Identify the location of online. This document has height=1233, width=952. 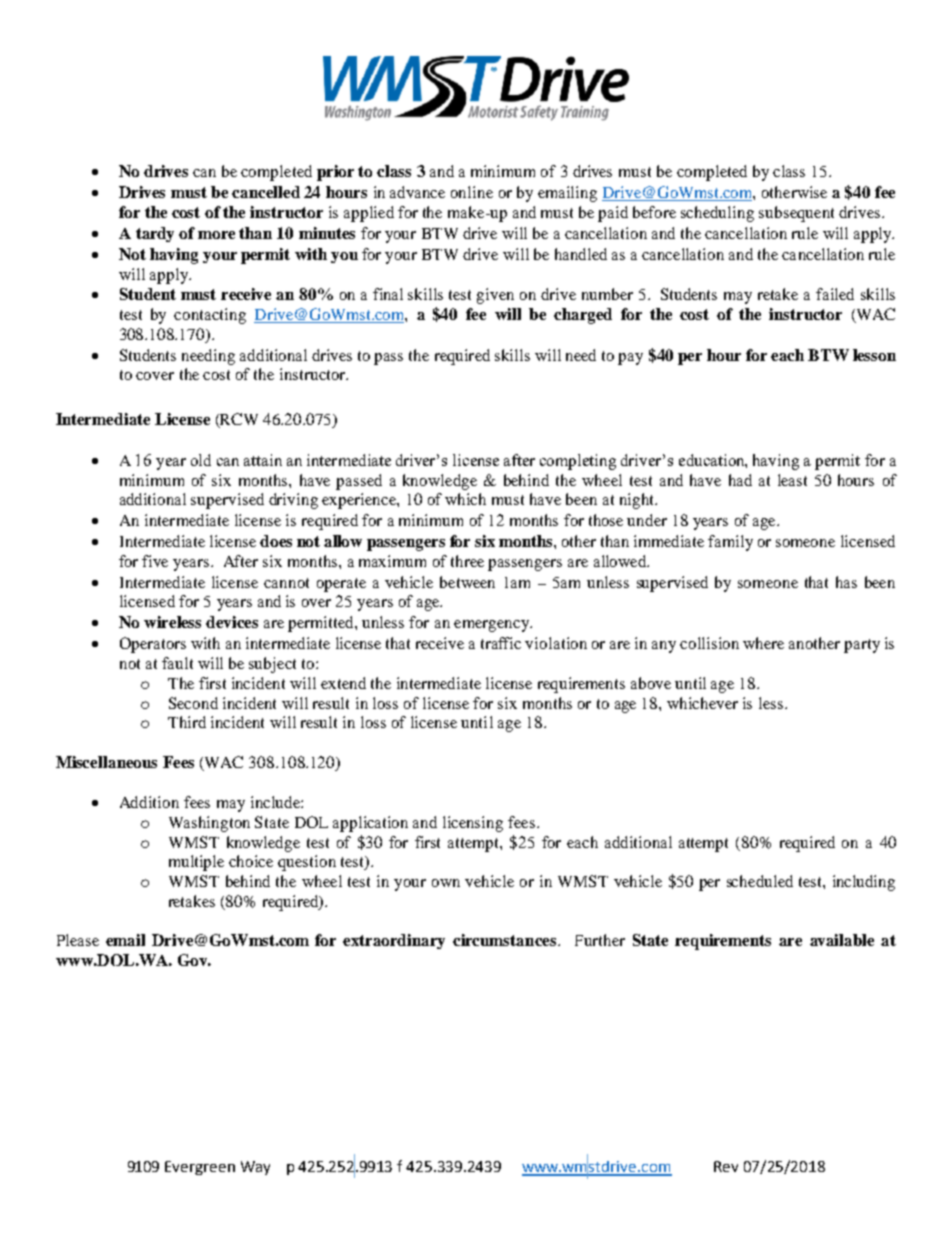
(472, 192).
